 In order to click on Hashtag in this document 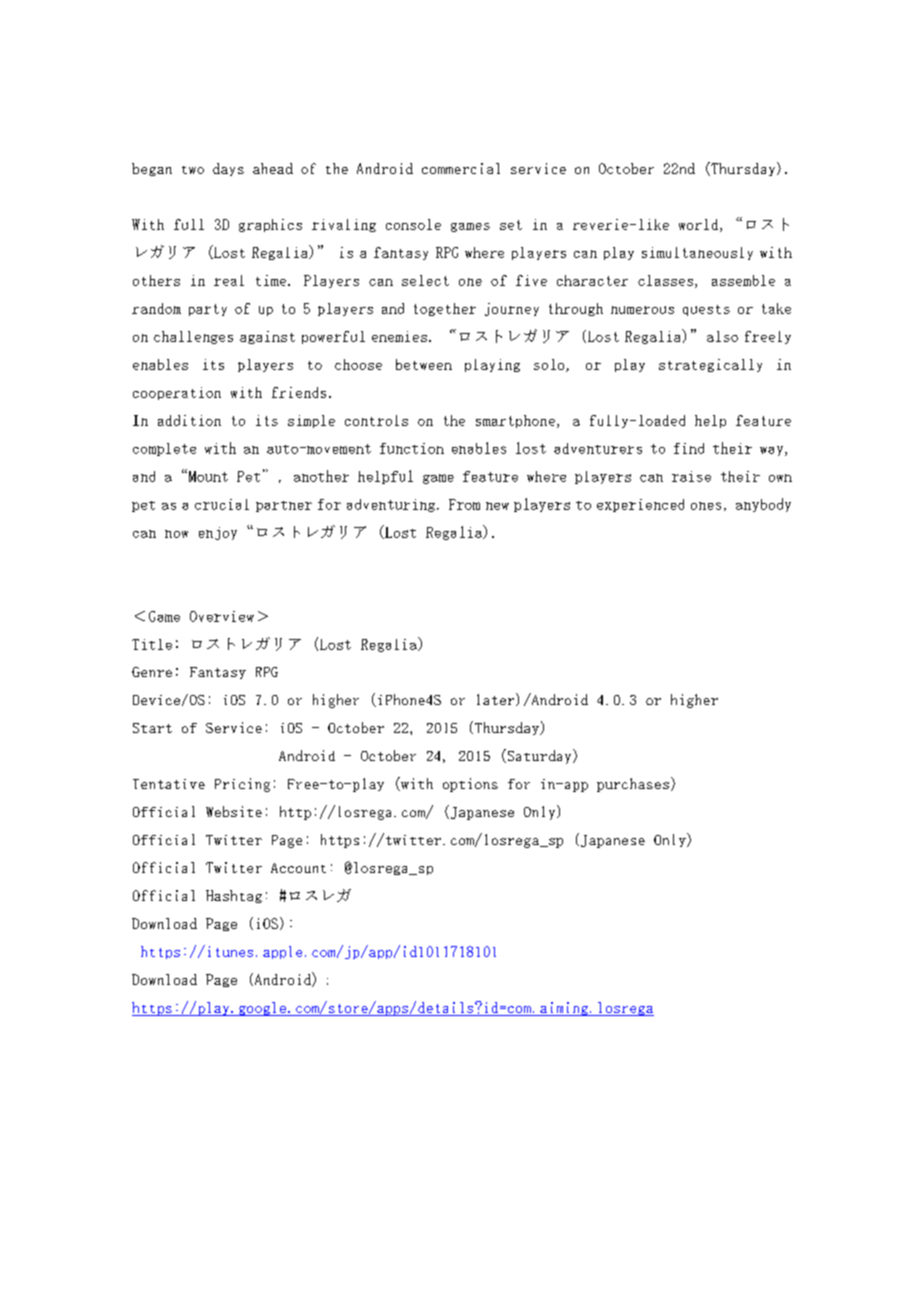, I will do `click(234, 896)`.
